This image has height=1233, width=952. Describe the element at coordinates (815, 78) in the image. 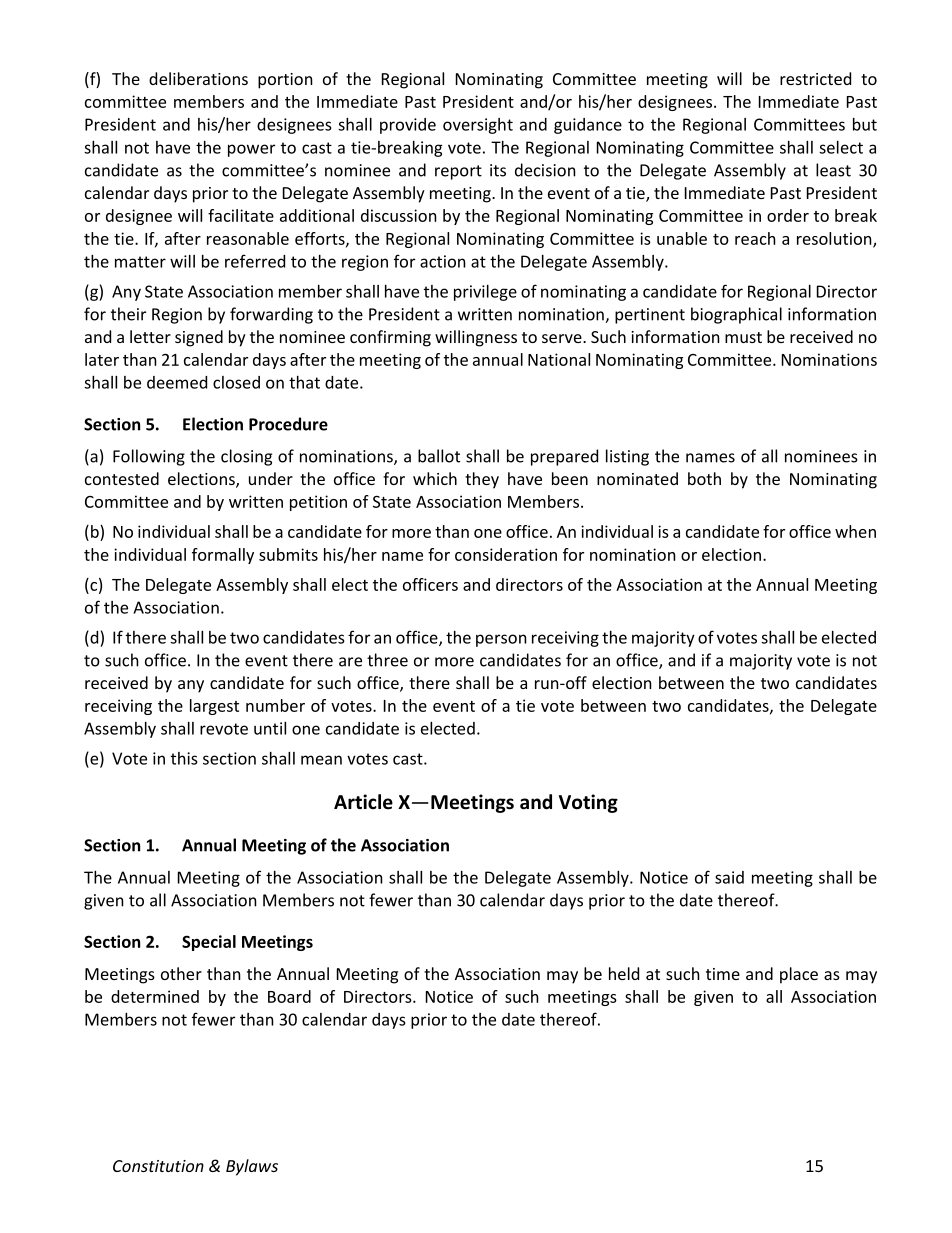

I see `restricted` at that location.
